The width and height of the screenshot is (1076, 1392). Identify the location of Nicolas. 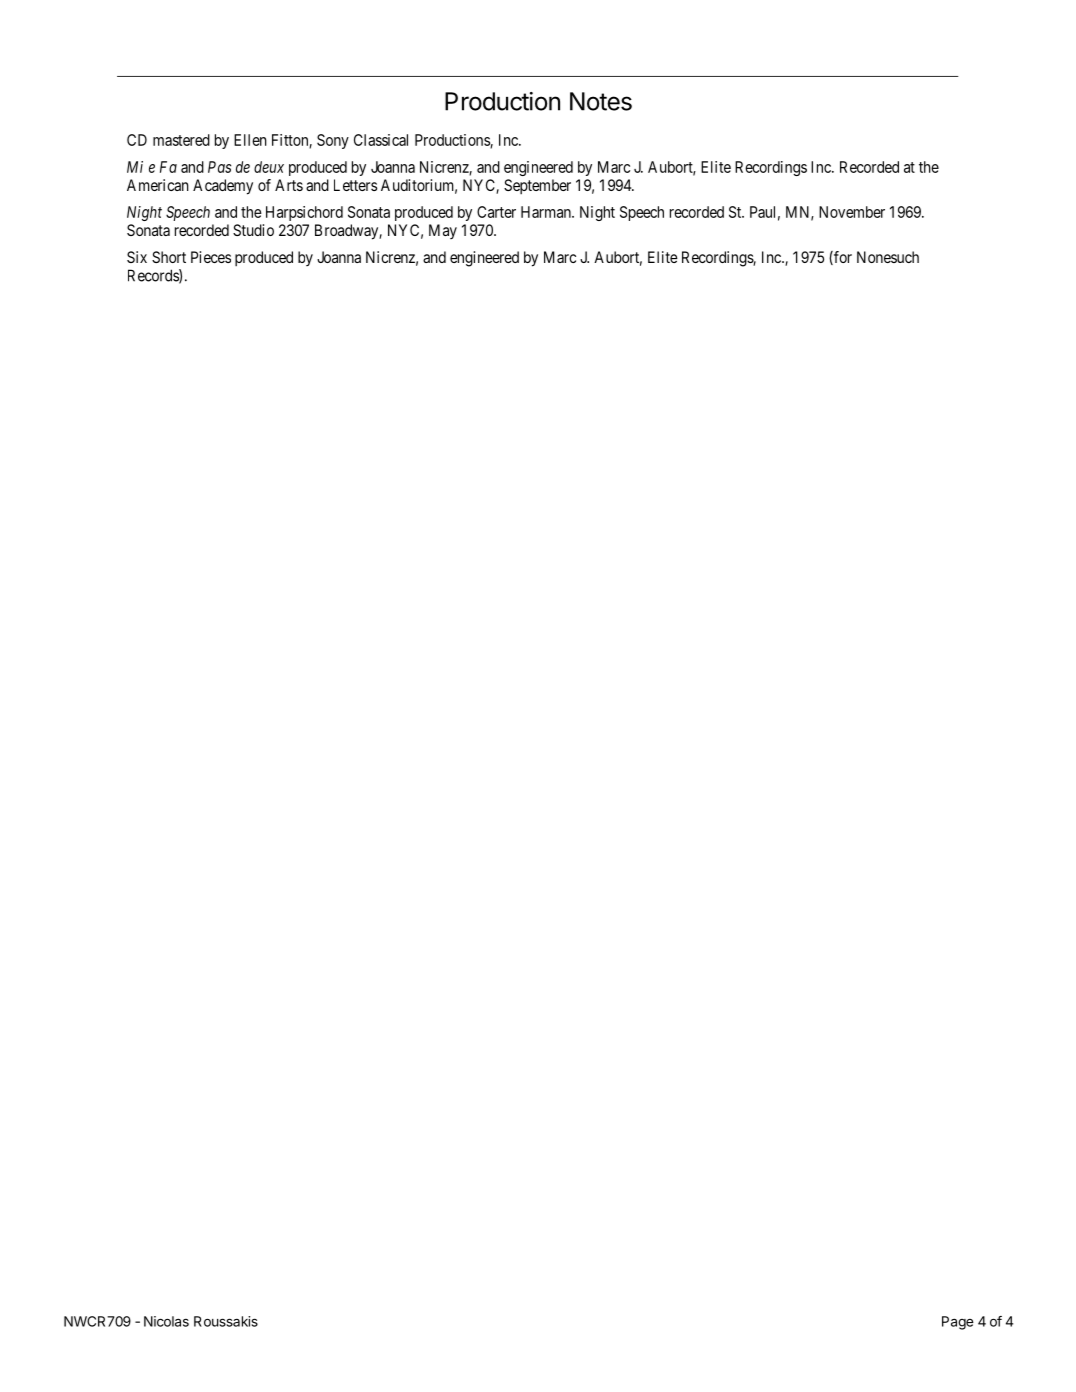
(166, 1321).
